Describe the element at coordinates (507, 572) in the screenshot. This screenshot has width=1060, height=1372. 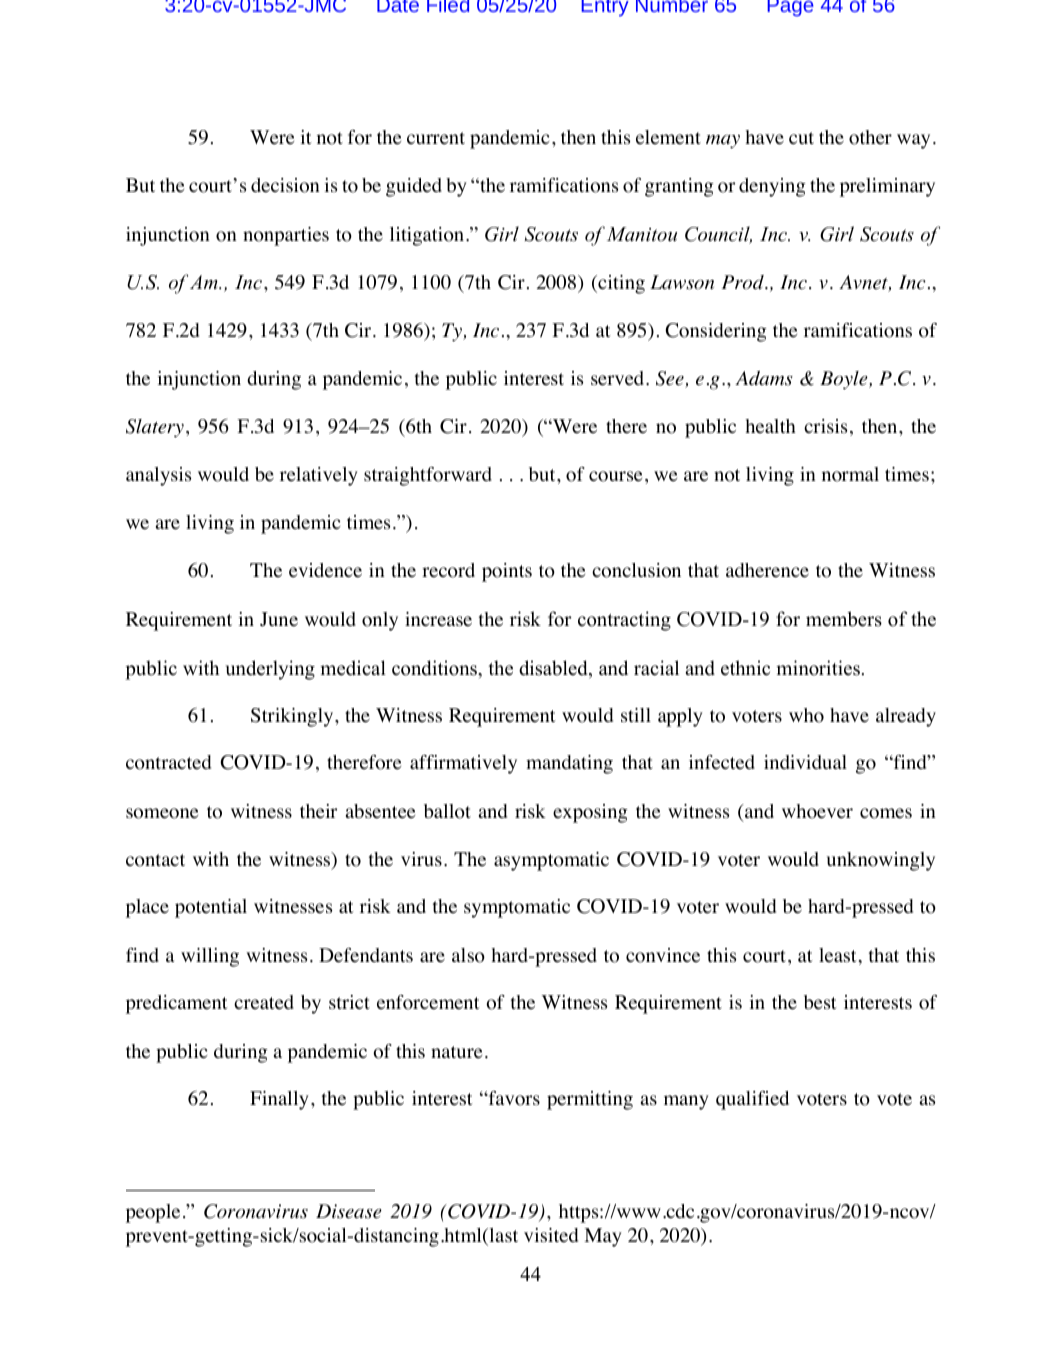
I see `points` at that location.
